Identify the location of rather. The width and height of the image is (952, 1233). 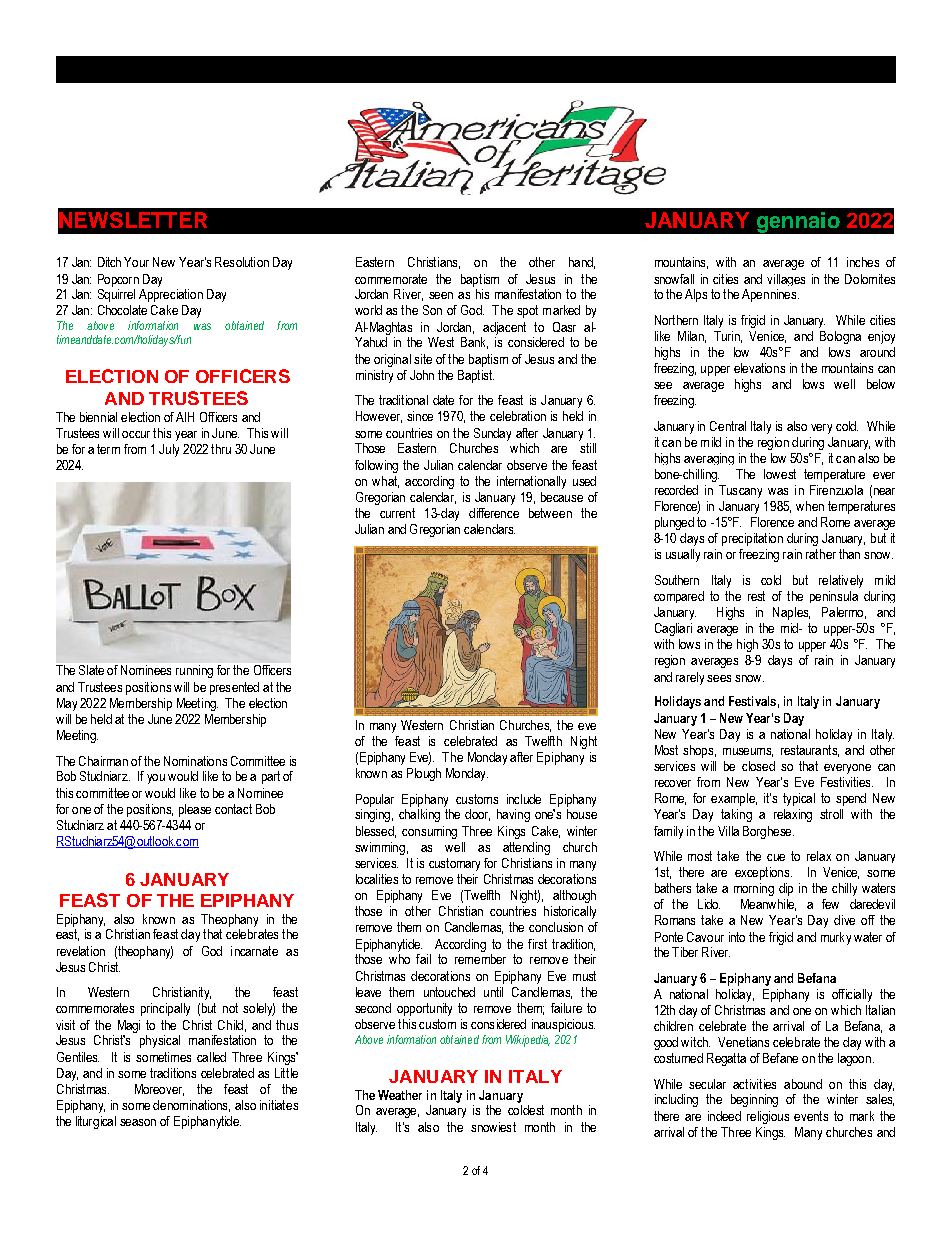
(821, 554).
